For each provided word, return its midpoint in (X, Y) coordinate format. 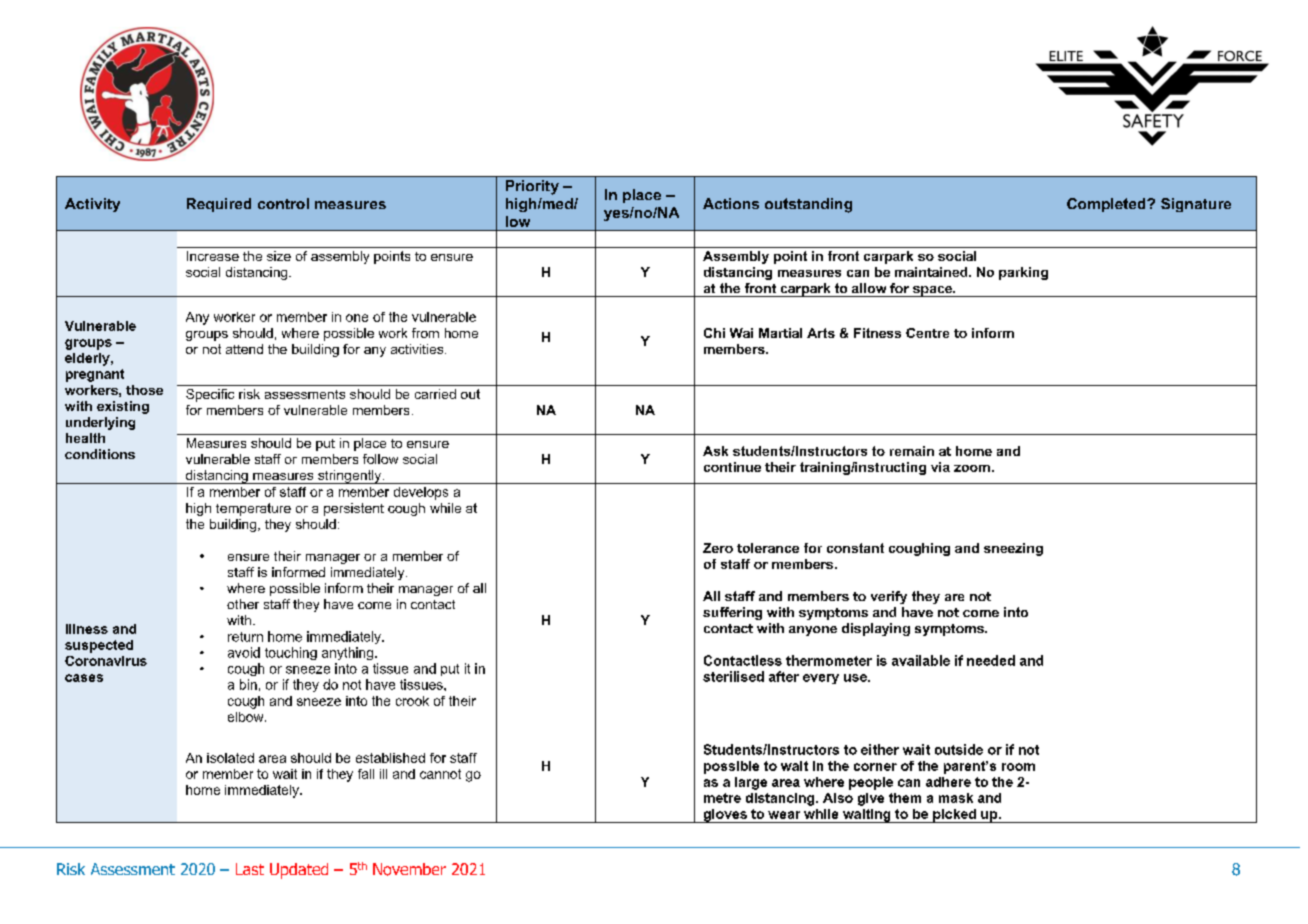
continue (732, 467)
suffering (732, 613)
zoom (972, 468)
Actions (731, 203)
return (245, 637)
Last (250, 869)
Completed (1107, 205)
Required (219, 205)
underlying (100, 423)
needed (991, 660)
